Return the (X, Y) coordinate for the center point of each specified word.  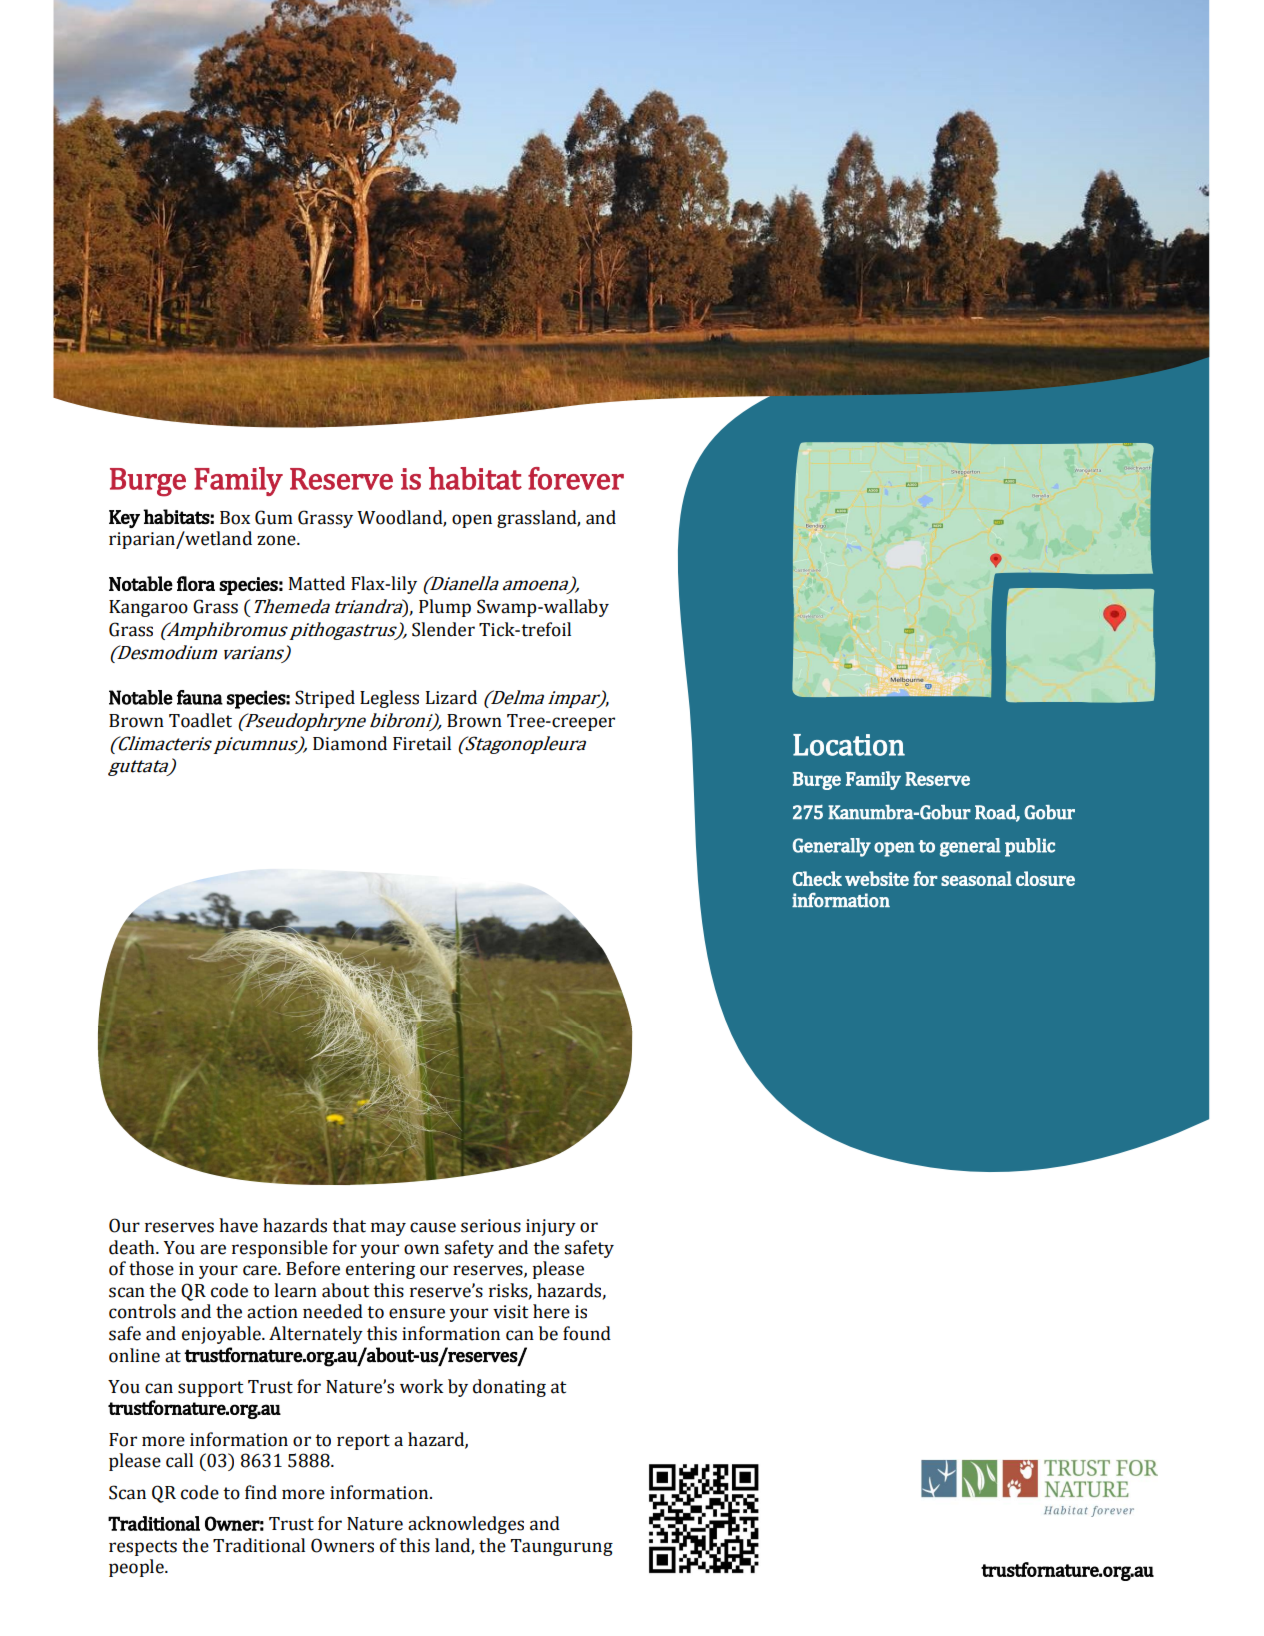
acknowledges (466, 1525)
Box (235, 518)
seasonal (976, 878)
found (587, 1333)
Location (849, 745)
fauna (200, 697)
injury (551, 1227)
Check (817, 878)
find (261, 1492)
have (238, 1225)
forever (576, 478)
